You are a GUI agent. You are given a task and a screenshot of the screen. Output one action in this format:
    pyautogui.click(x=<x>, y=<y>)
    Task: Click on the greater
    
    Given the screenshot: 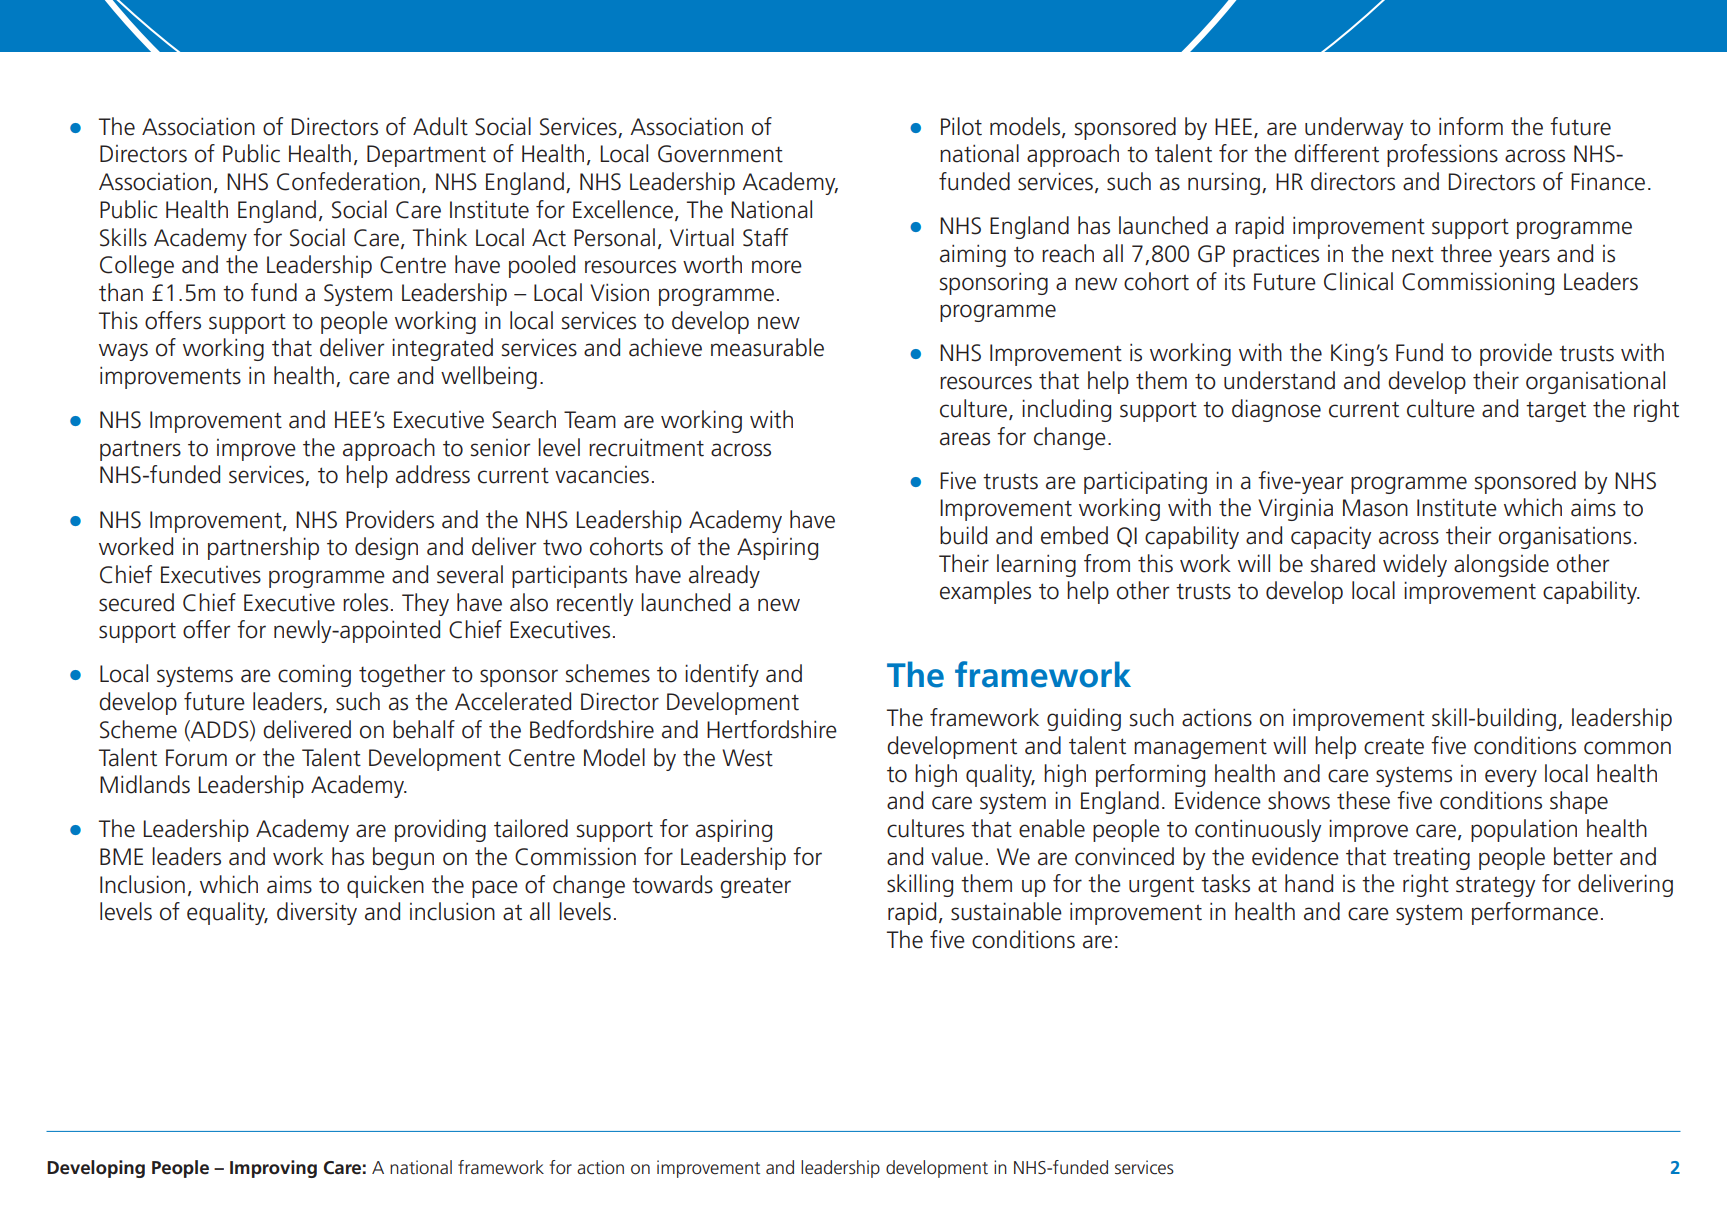 What is the action you would take?
    pyautogui.click(x=755, y=887)
